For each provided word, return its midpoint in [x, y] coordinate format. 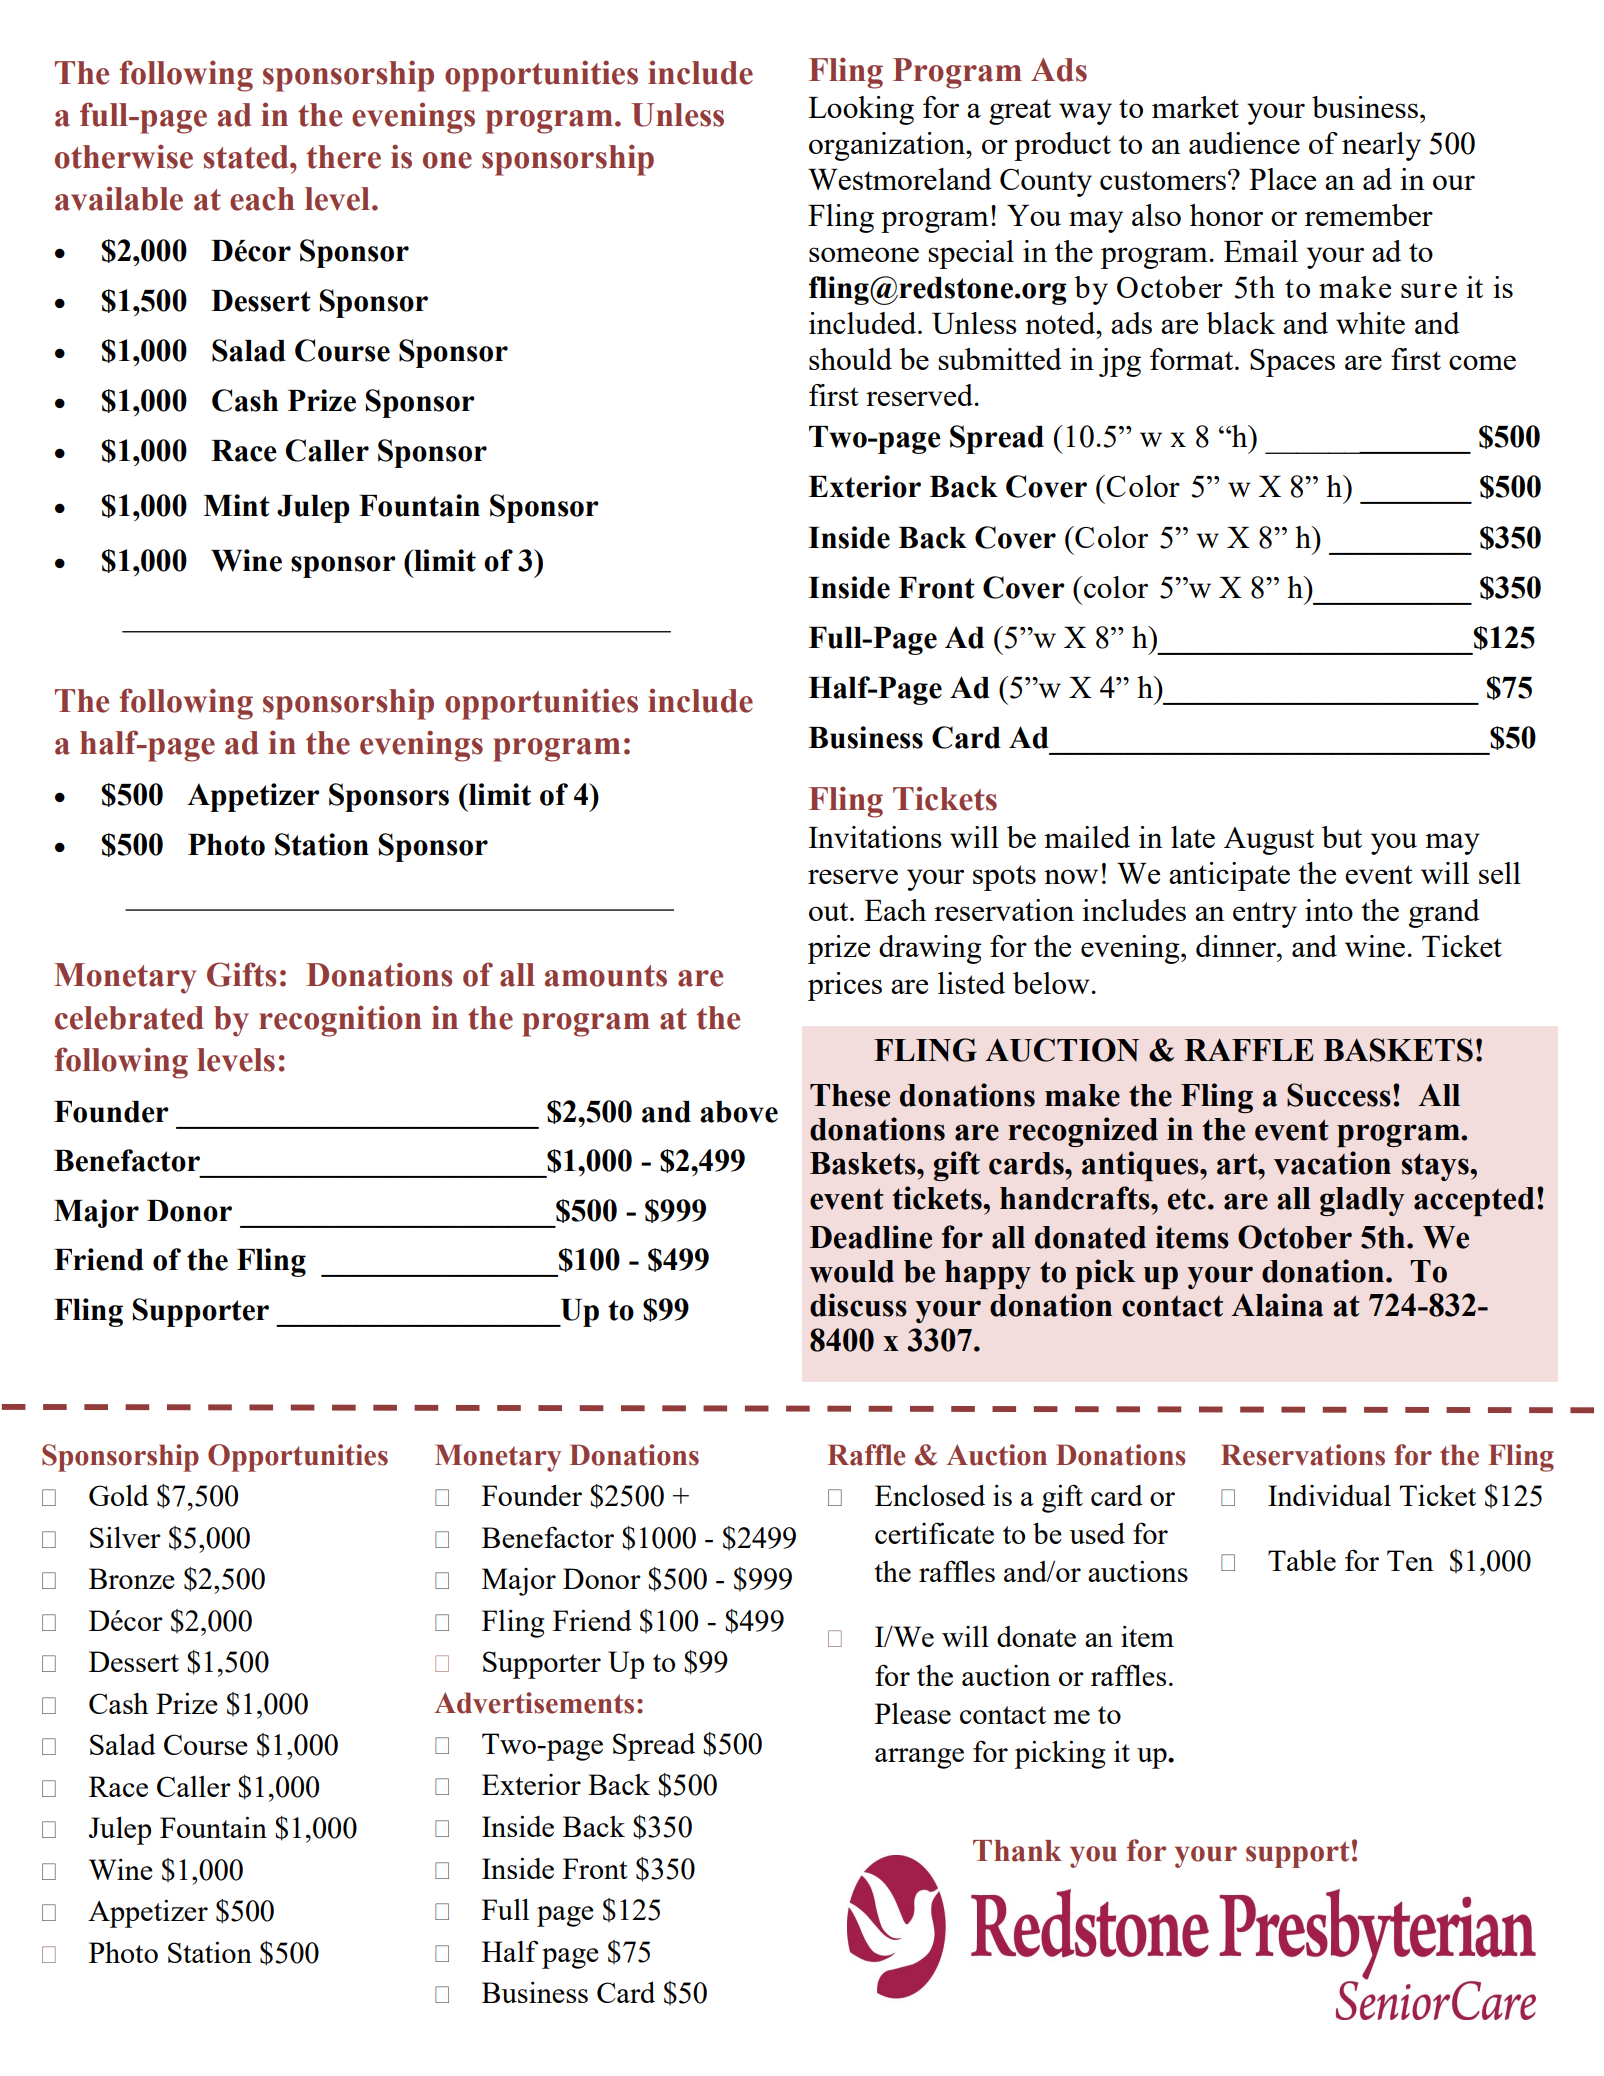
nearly [1381, 146]
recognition [340, 1021]
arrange [919, 1758]
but [1342, 837]
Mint [236, 505]
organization [888, 146]
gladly [1362, 1201]
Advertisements [534, 1703]
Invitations [875, 837]
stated [247, 157]
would [851, 1271]
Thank [1017, 1851]
